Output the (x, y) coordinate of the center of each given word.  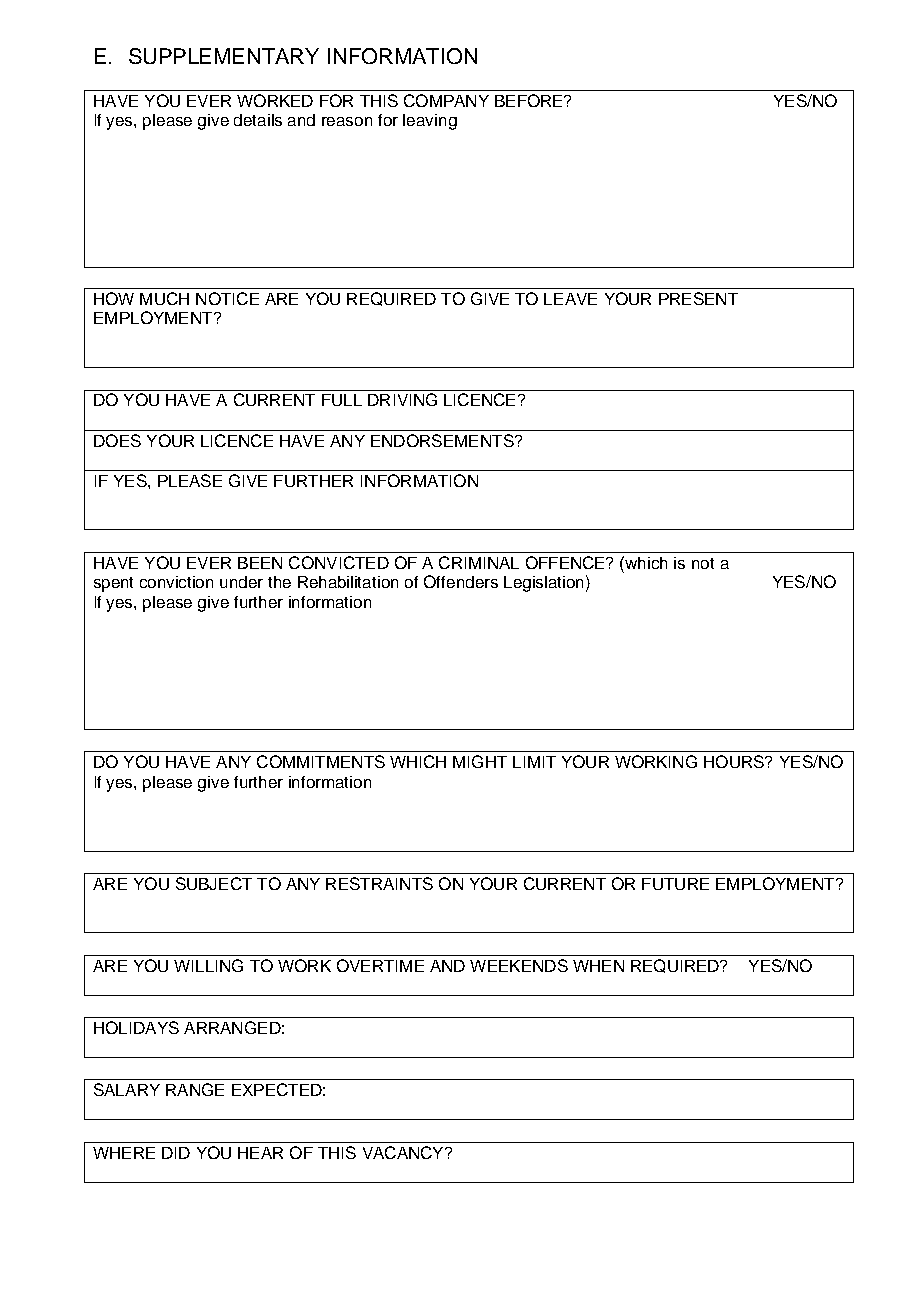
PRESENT (698, 298)
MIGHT (480, 761)
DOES (117, 440)
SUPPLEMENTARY (224, 56)
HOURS (735, 761)
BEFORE (530, 100)
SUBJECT (214, 883)
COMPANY (446, 100)
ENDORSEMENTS (443, 440)
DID (176, 1153)
